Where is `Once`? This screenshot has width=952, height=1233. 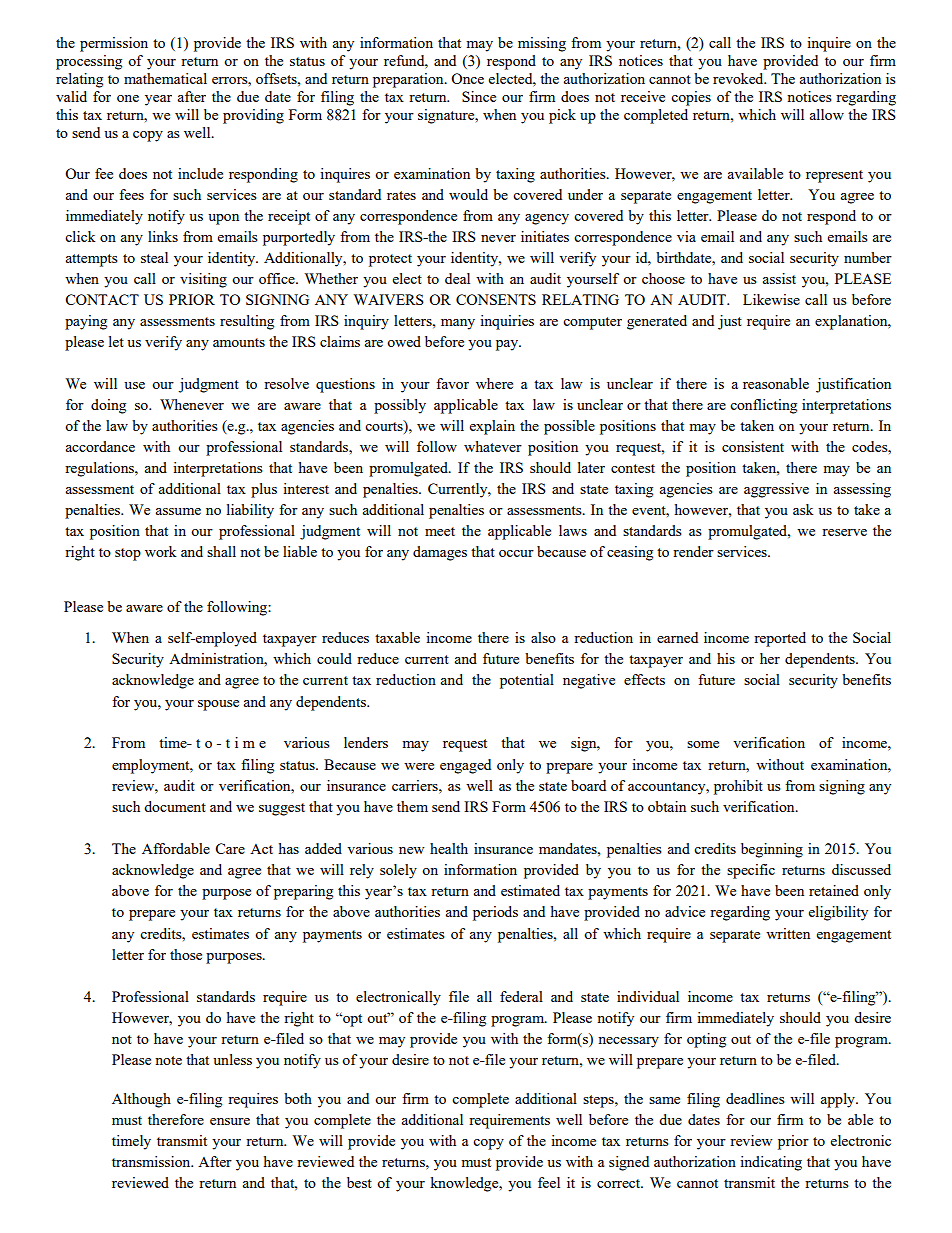 Once is located at coordinates (467, 78).
